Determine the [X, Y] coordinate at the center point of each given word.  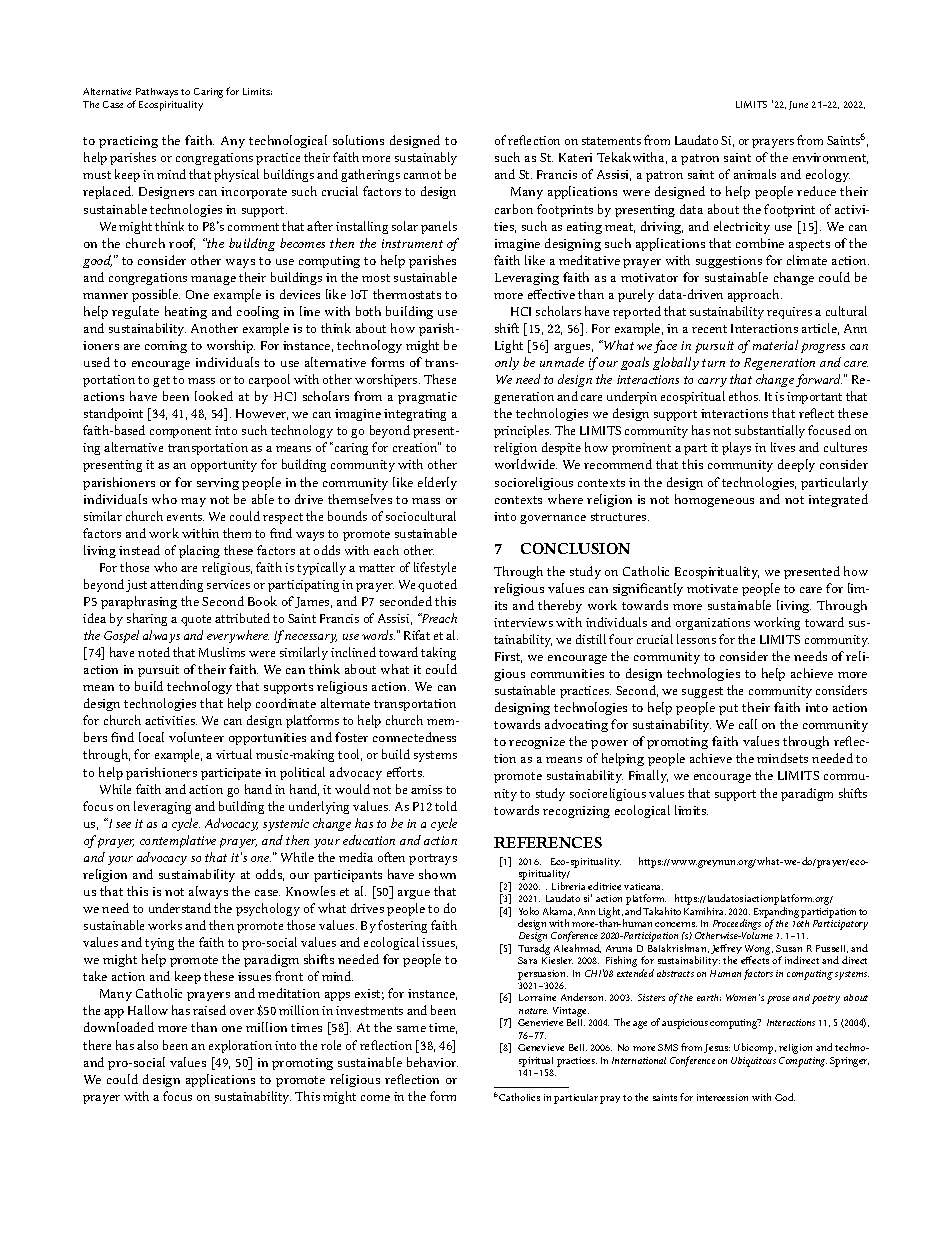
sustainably [426, 158]
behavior [432, 1062]
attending [176, 585]
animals [755, 174]
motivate [712, 588]
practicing [128, 142]
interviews [523, 622]
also [147, 1045]
